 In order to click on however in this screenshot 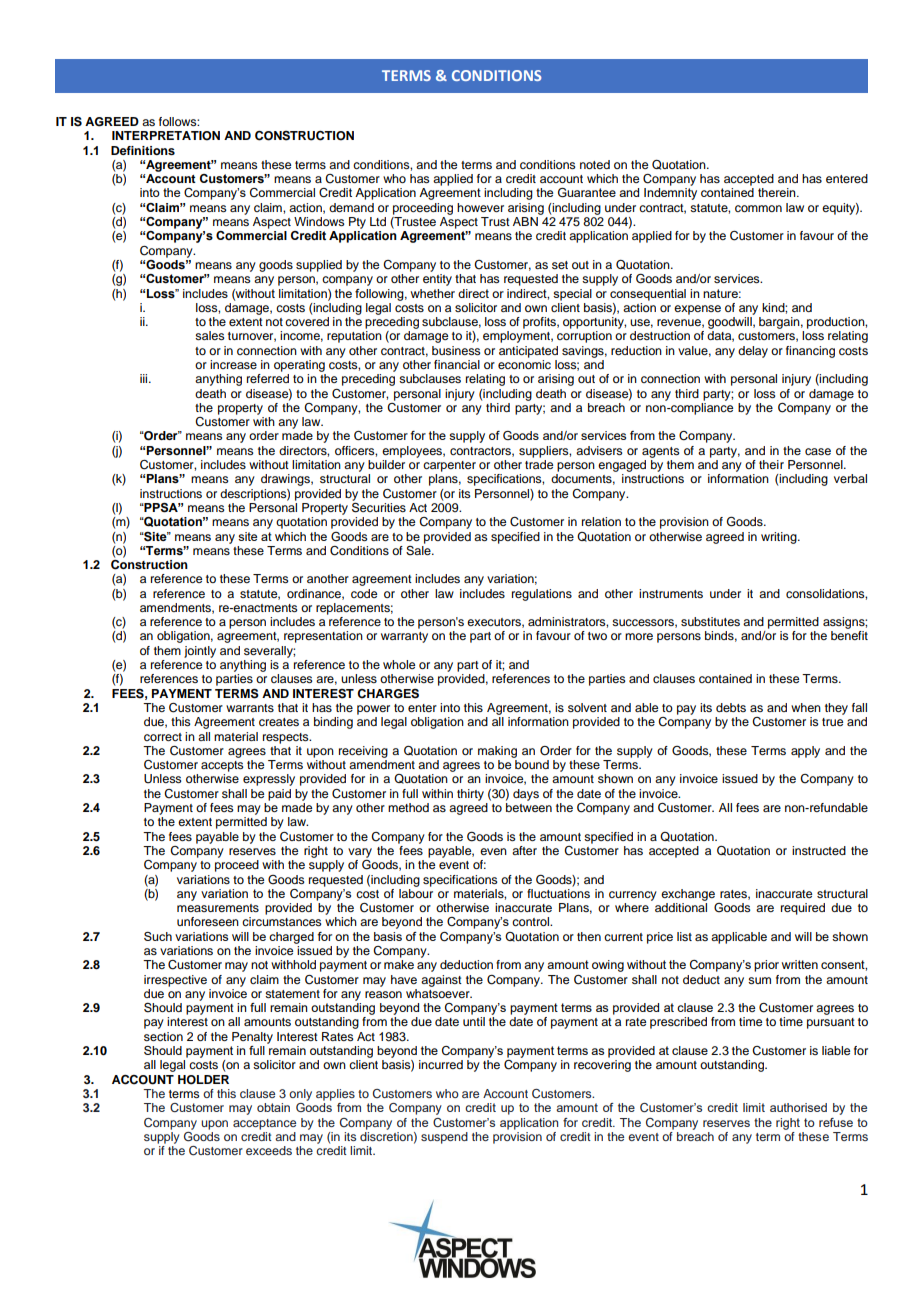, I will do `click(480, 207)`.
